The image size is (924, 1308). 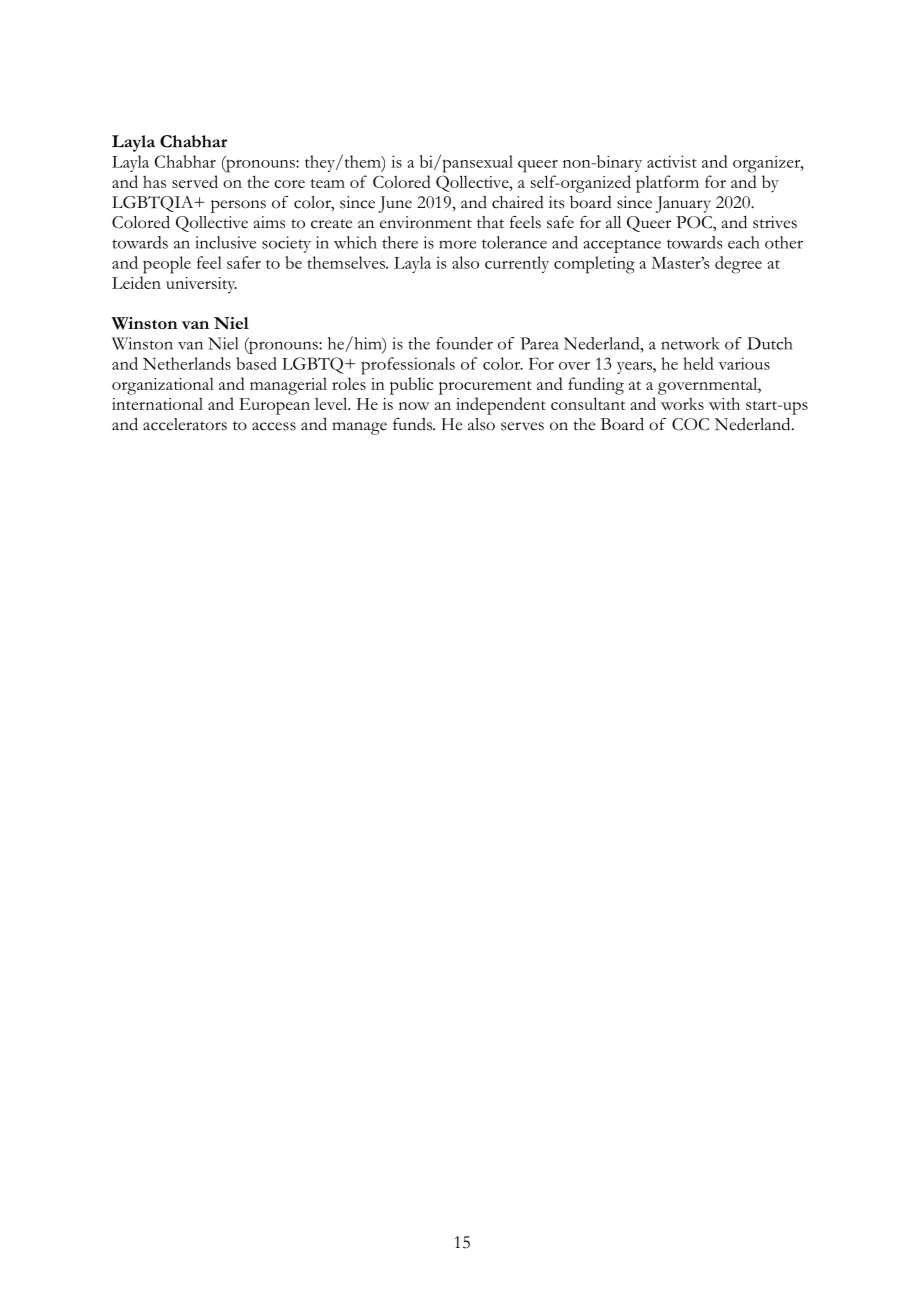 What do you see at coordinates (517, 264) in the screenshot?
I see `currently` at bounding box center [517, 264].
